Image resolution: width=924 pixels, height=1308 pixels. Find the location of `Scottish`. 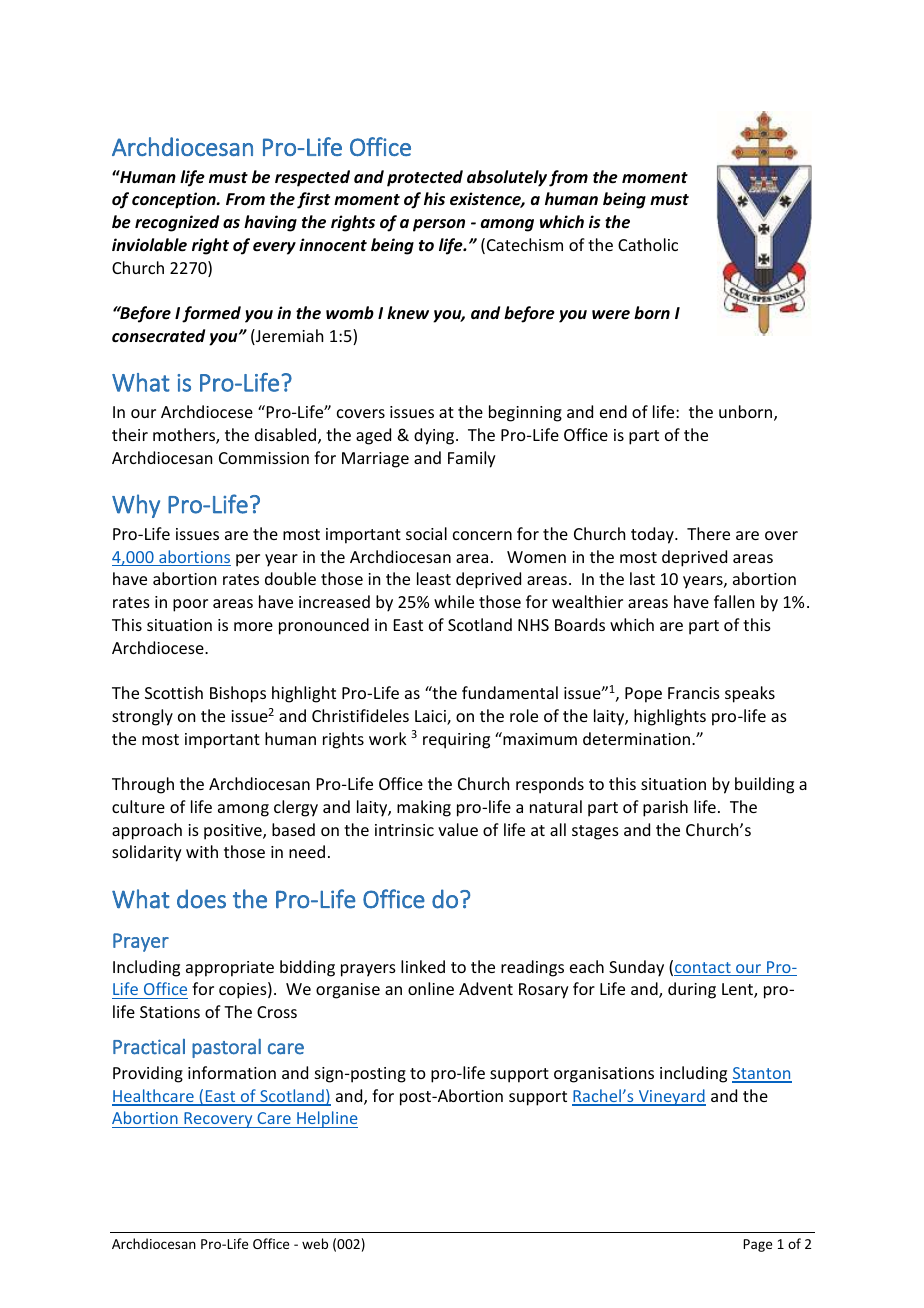

Scottish is located at coordinates (174, 692).
